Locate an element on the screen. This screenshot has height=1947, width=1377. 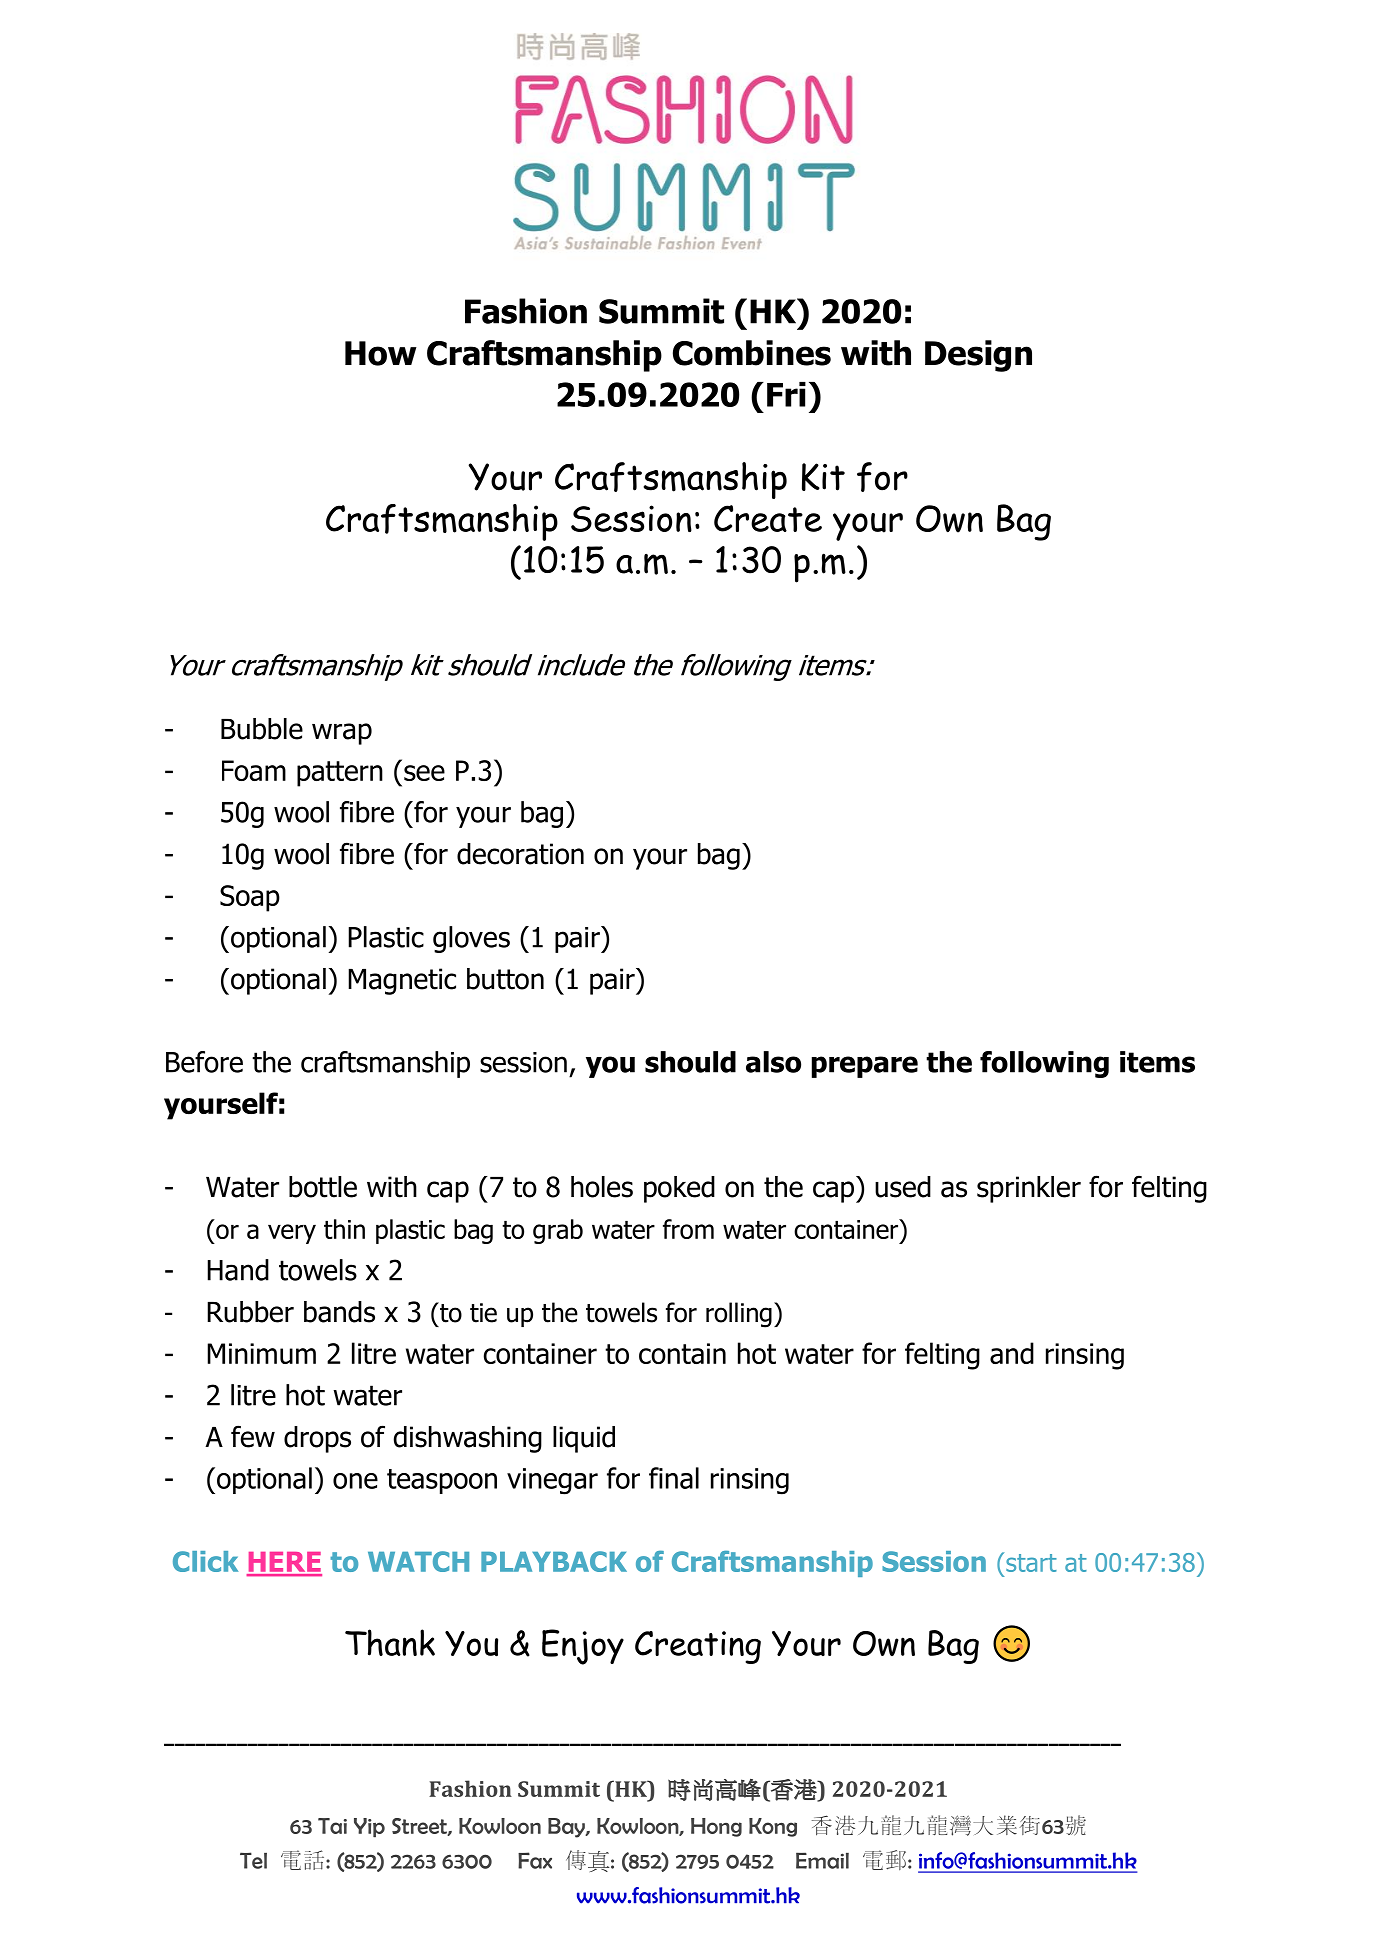
How is located at coordinates (381, 353).
